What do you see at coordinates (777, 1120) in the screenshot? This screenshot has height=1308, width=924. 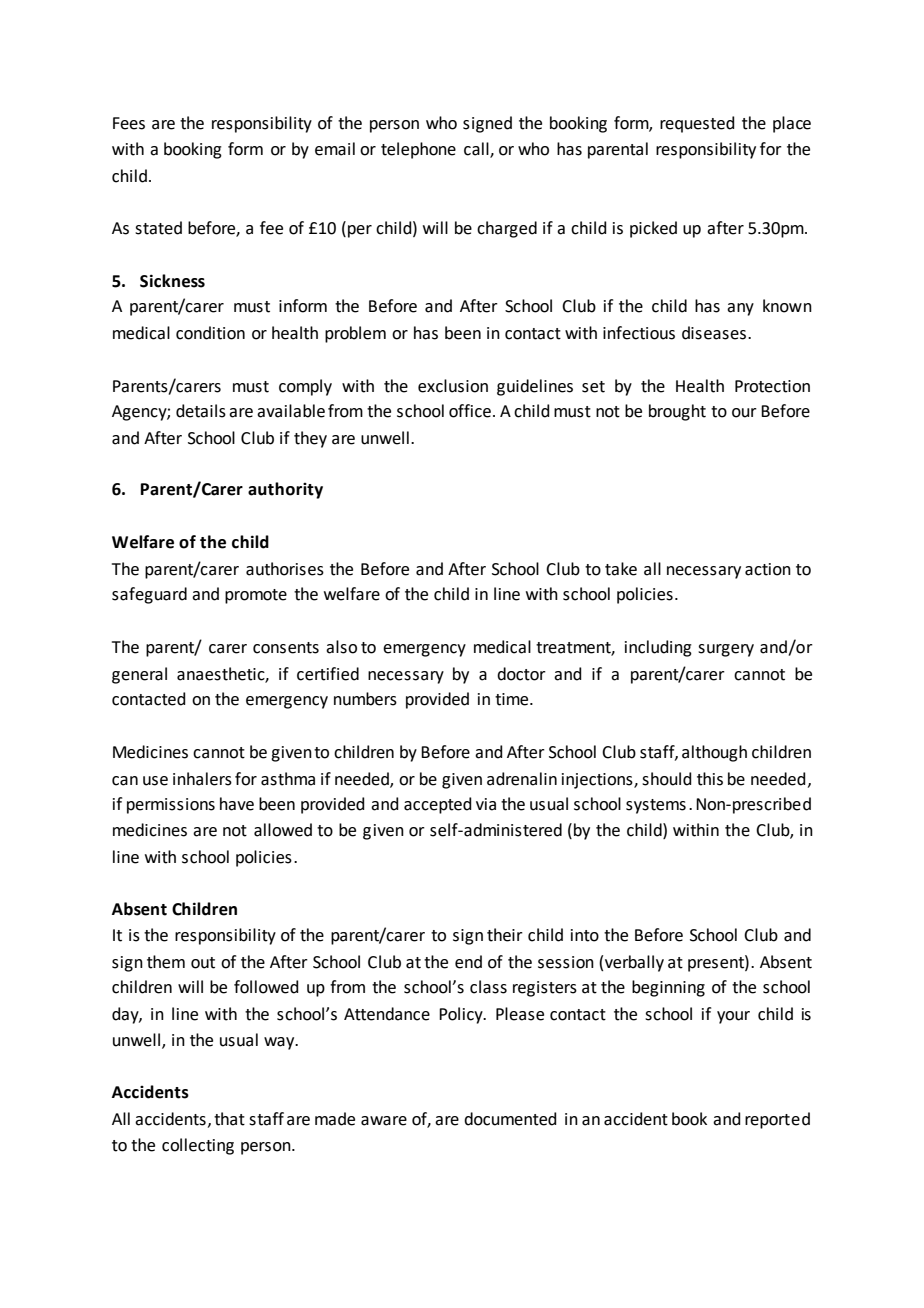 I see `reported` at bounding box center [777, 1120].
